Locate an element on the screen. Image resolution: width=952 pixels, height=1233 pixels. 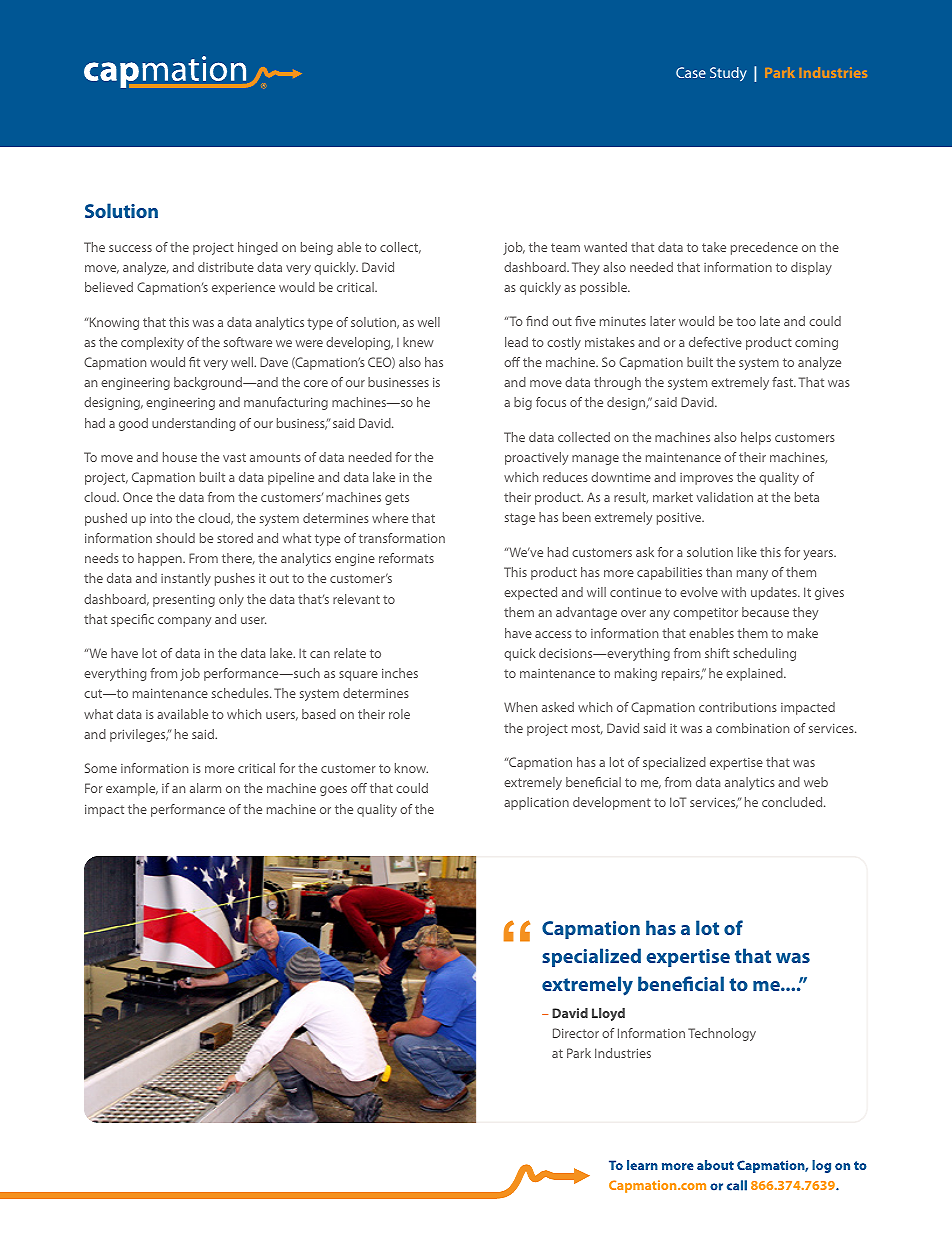
defective is located at coordinates (715, 342).
